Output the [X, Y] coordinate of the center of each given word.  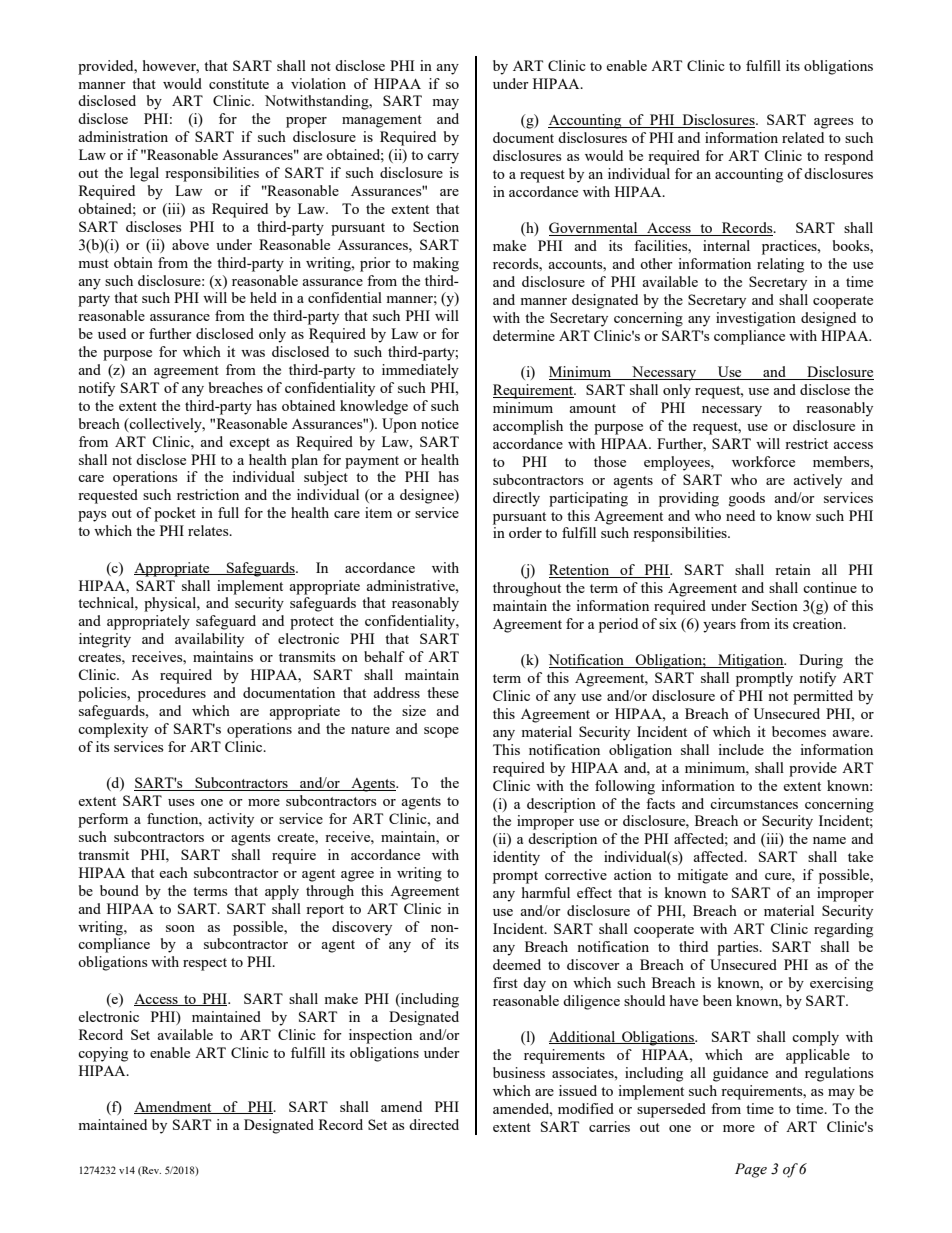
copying [103, 1054]
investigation [756, 319]
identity [516, 858]
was [253, 353]
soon [180, 928]
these [443, 692]
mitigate [702, 876]
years [719, 627]
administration [123, 136]
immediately [420, 371]
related [803, 137]
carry [443, 158]
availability [209, 640]
